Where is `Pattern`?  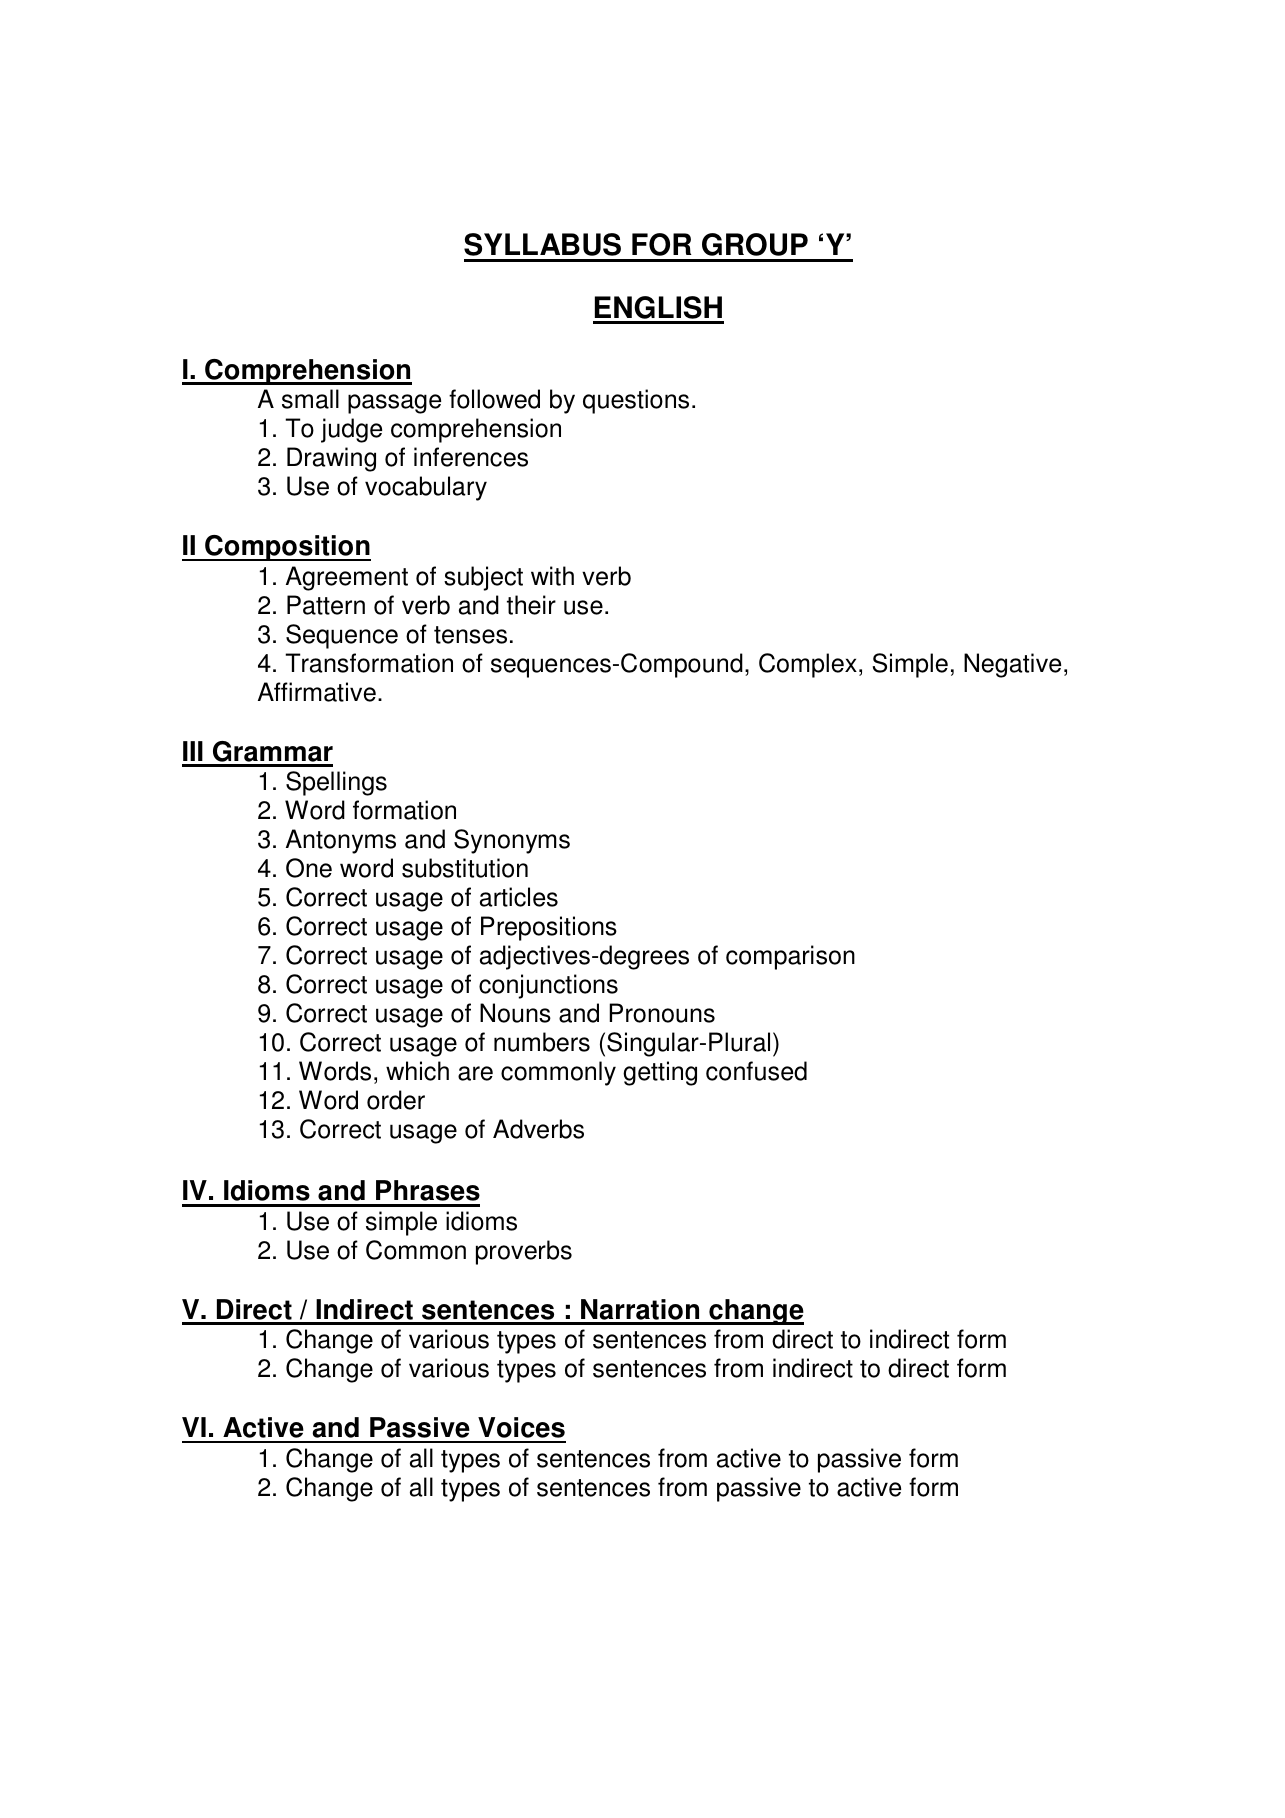 Pattern is located at coordinates (326, 605).
